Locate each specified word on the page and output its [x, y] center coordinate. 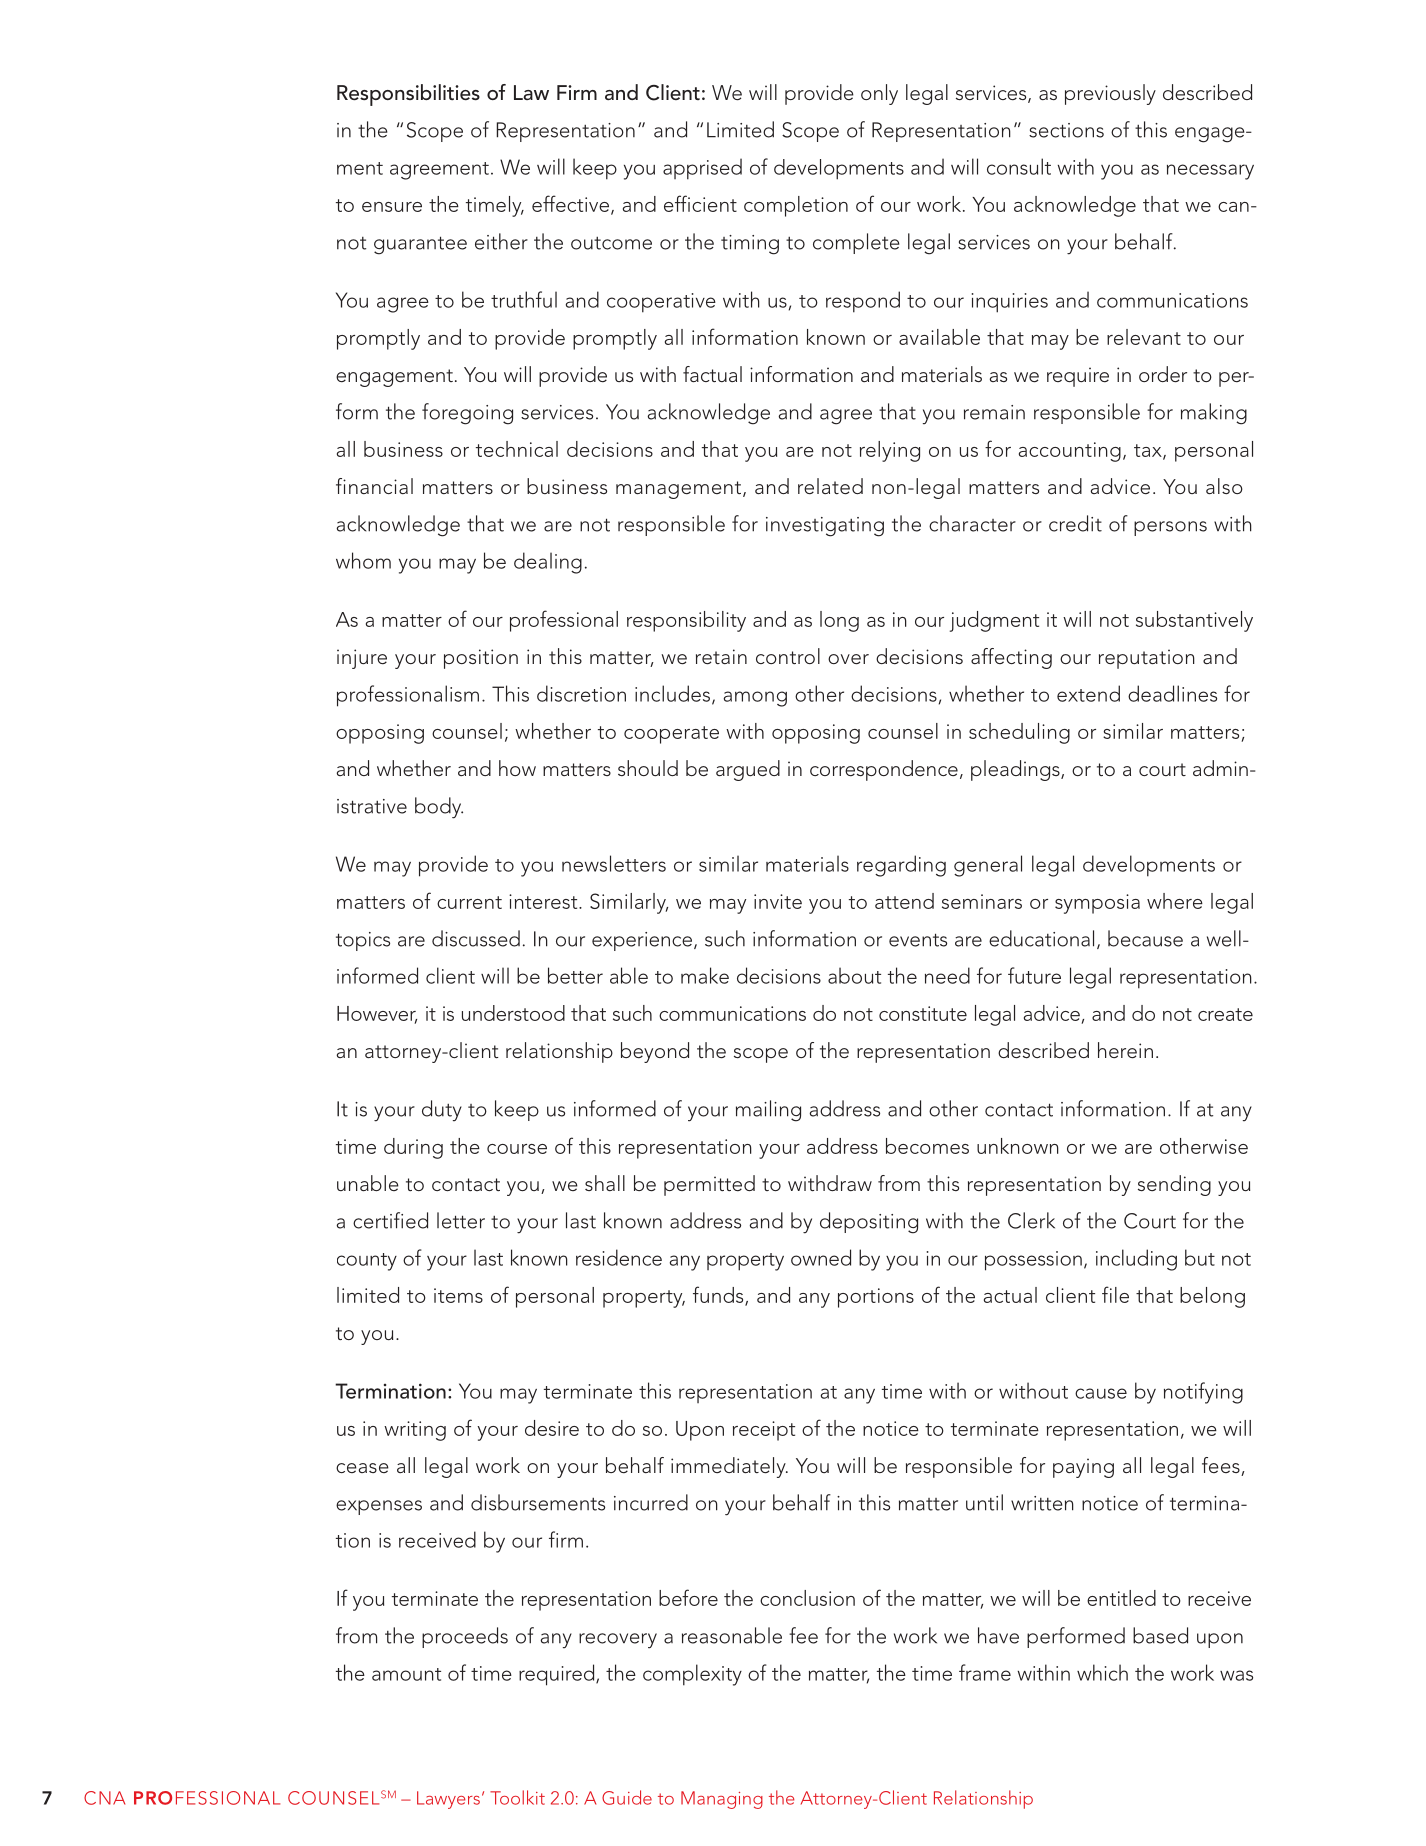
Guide [627, 1797]
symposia [1097, 904]
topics [363, 941]
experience [643, 941]
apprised [702, 169]
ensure [392, 207]
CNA [104, 1798]
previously [1110, 94]
